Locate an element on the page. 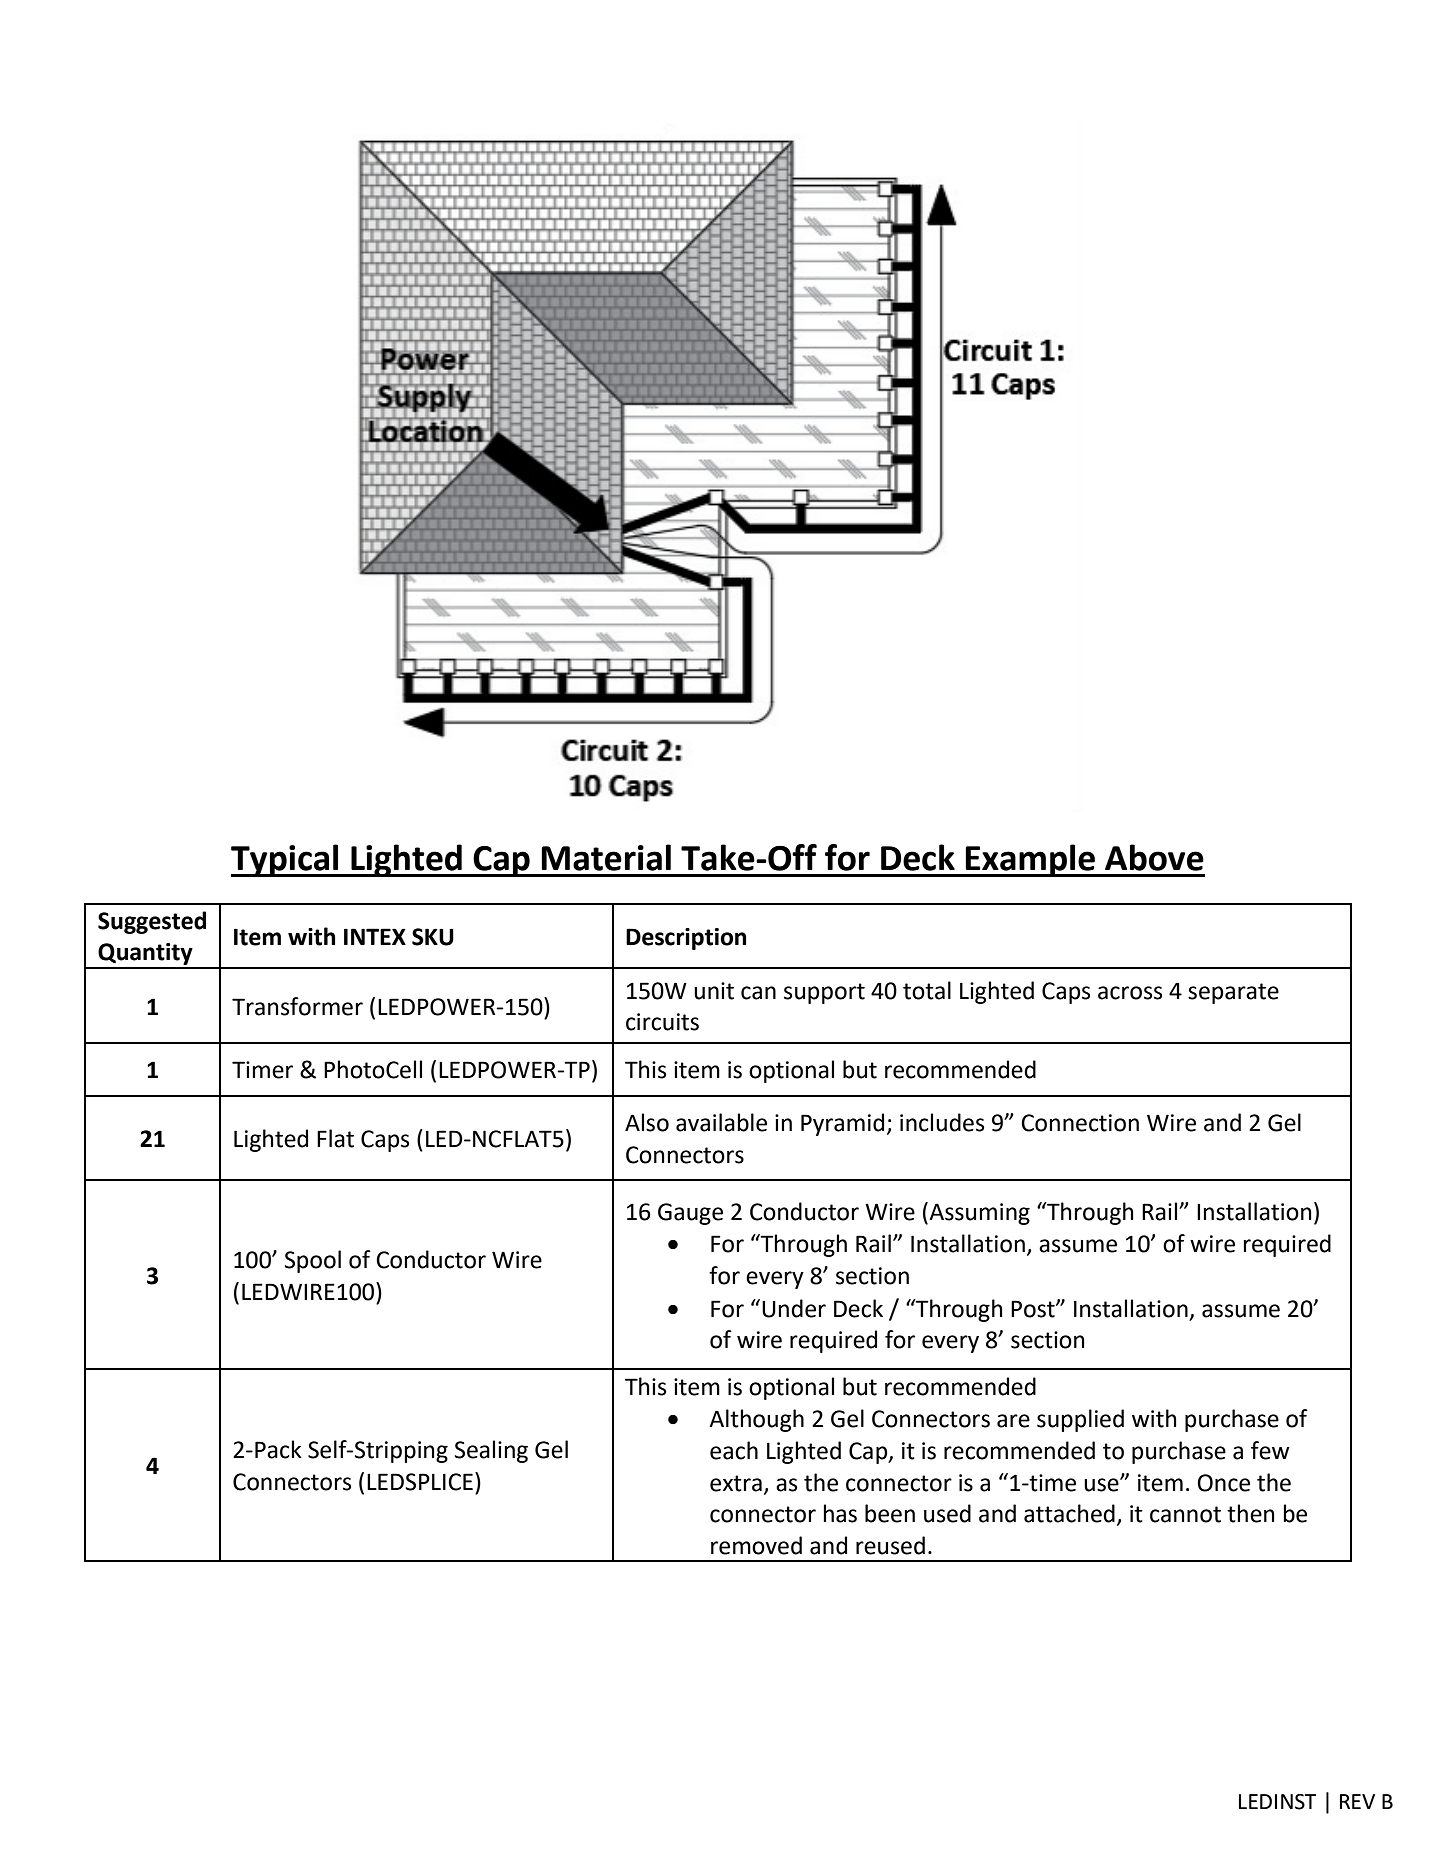  Sealing is located at coordinates (491, 1451).
